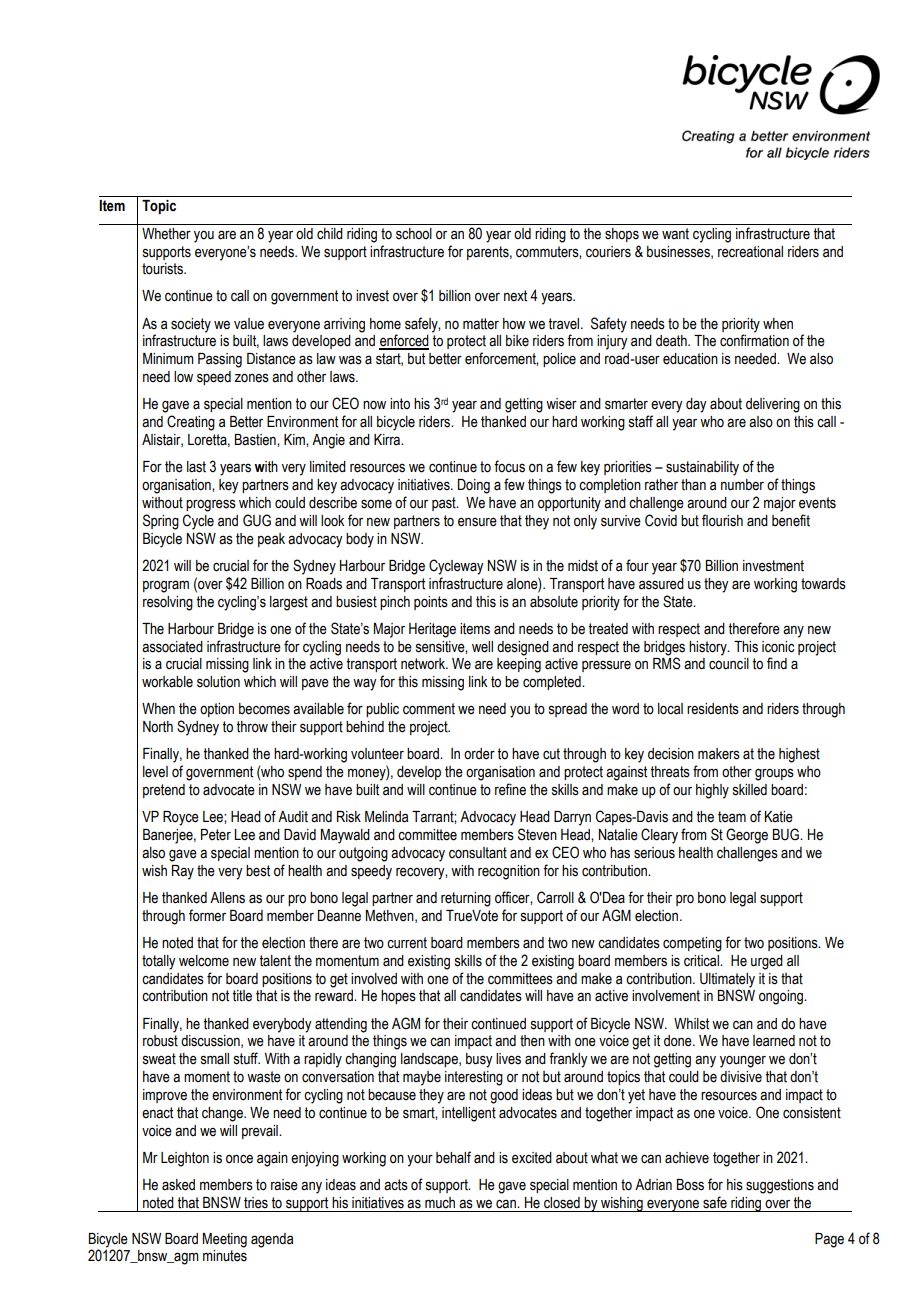 The width and height of the page is (924, 1309). I want to click on focus, so click(509, 466).
